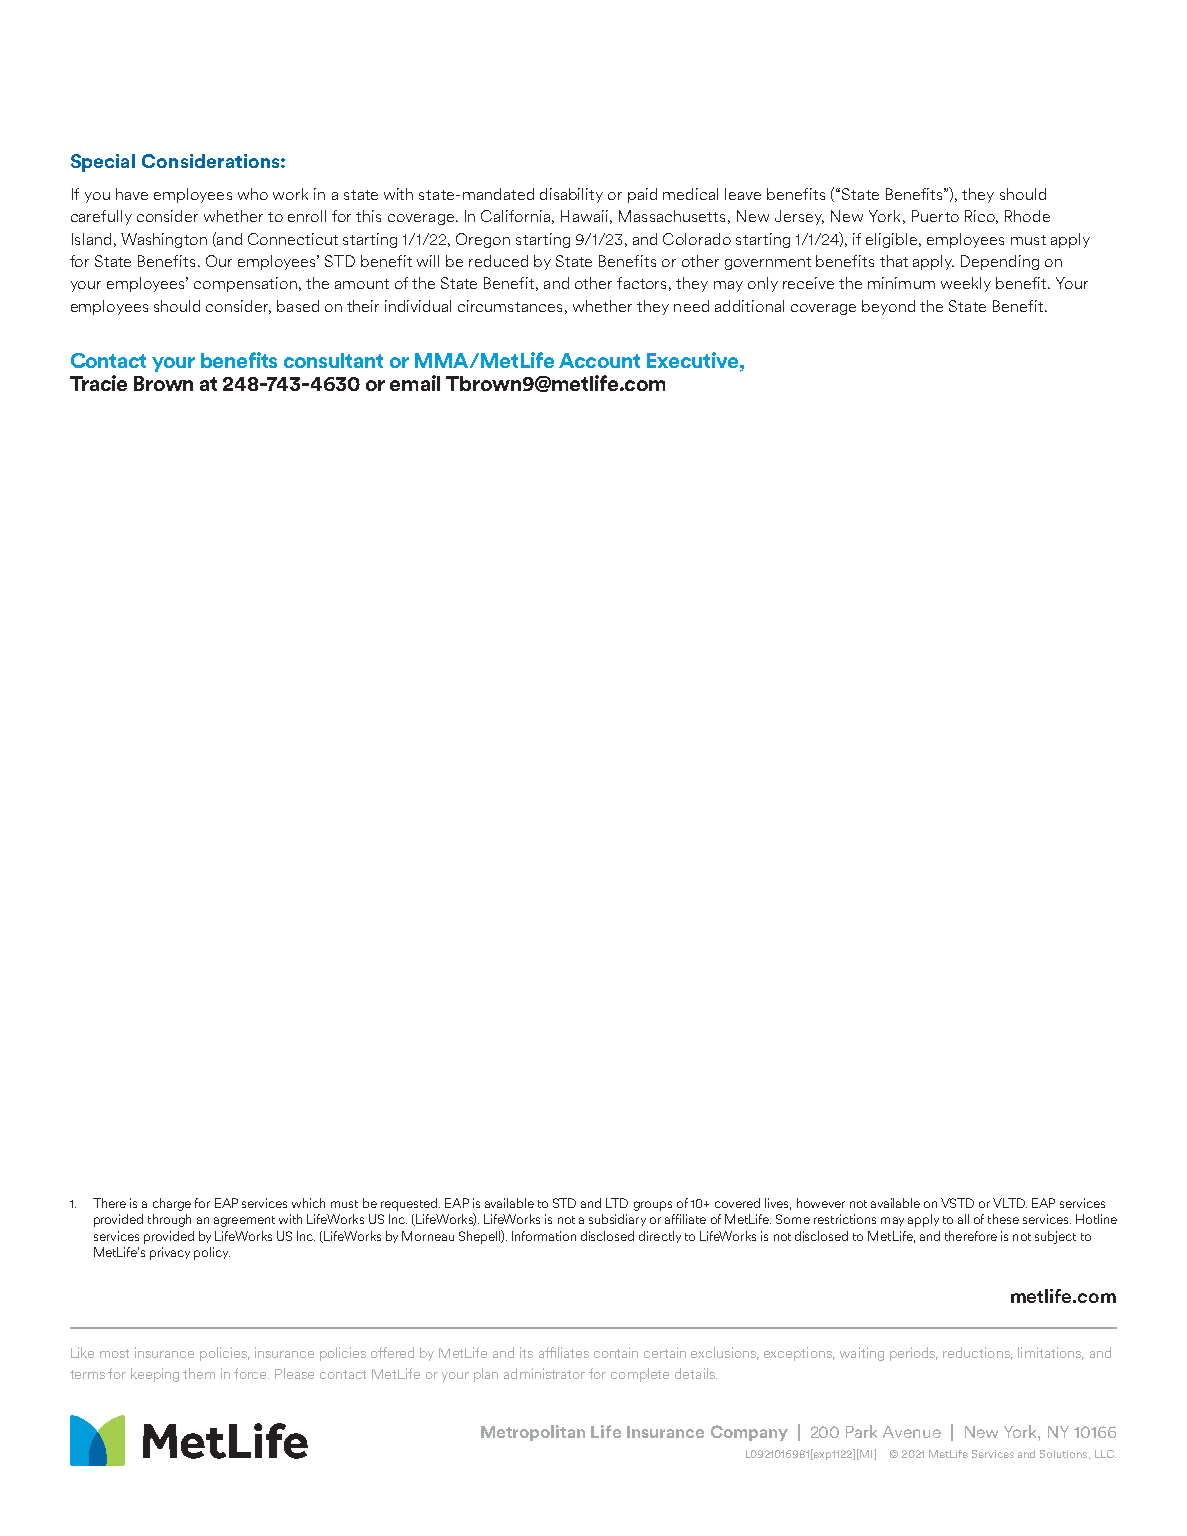  I want to click on groups, so click(653, 1206).
